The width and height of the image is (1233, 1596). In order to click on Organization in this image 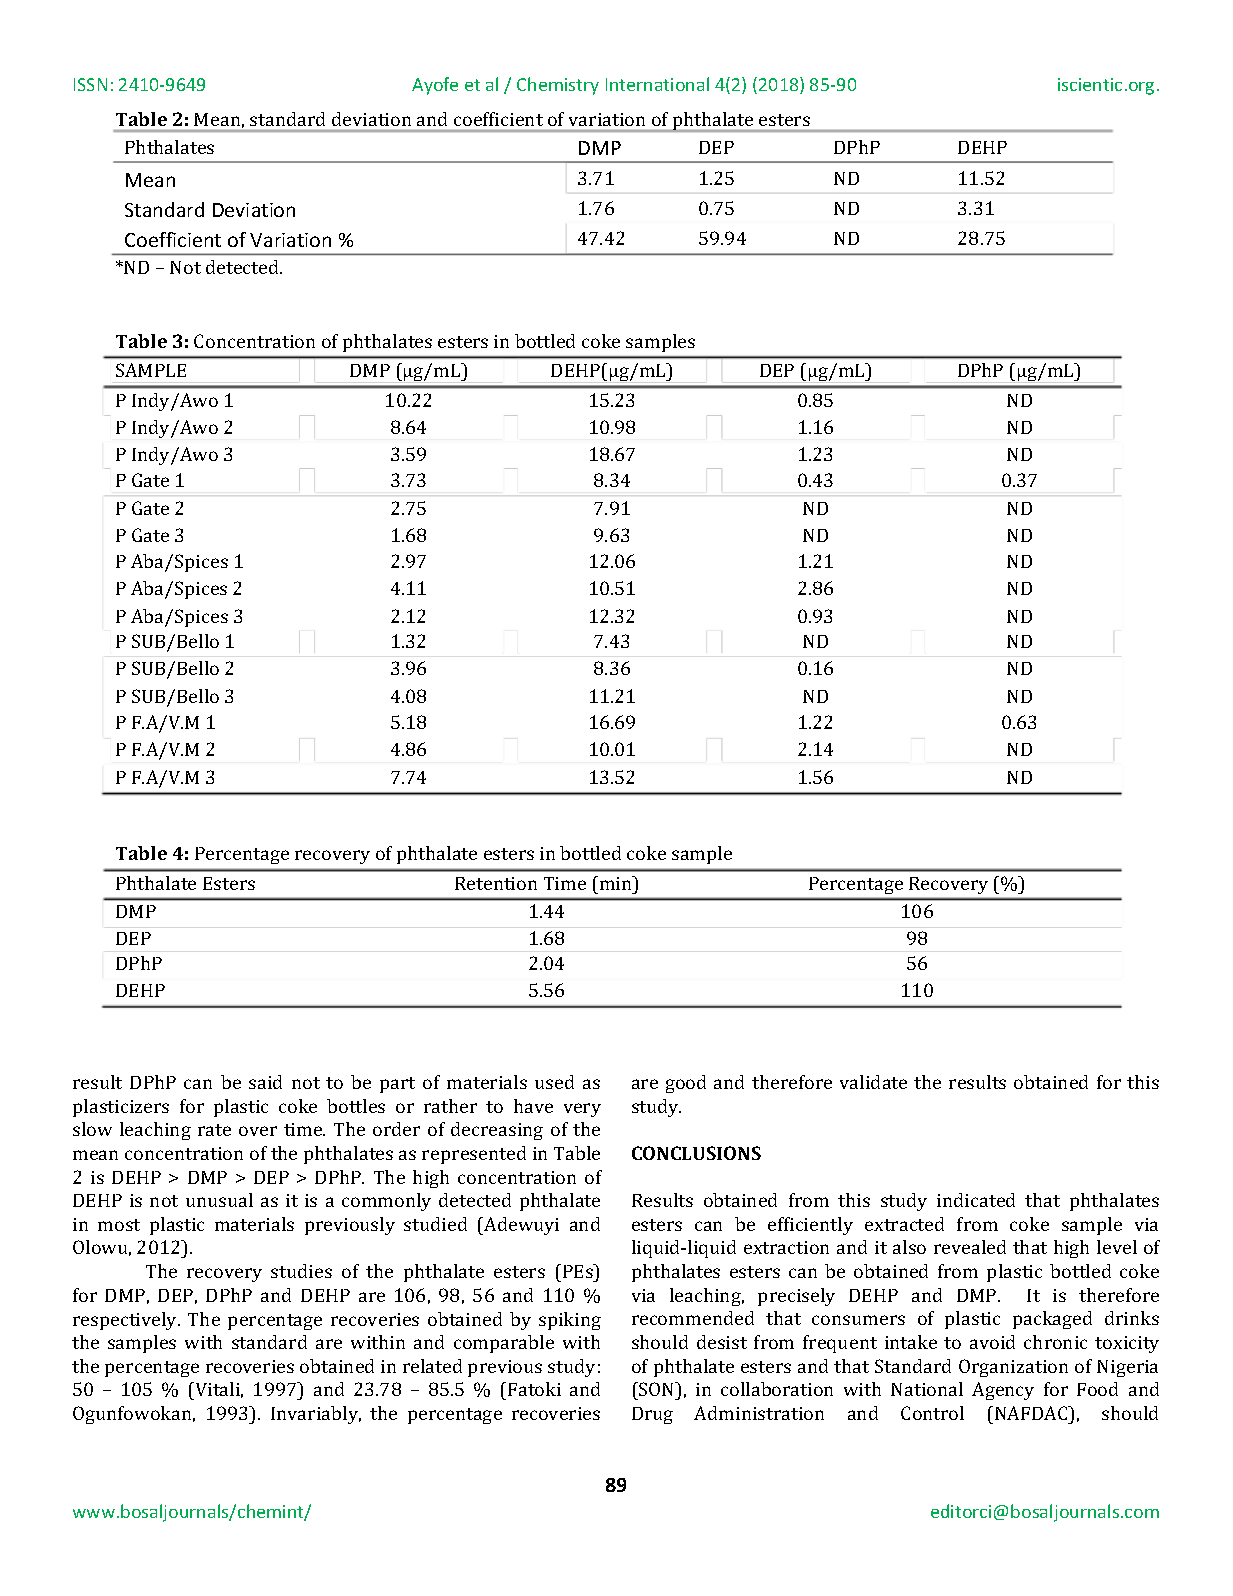, I will do `click(1013, 1368)`.
